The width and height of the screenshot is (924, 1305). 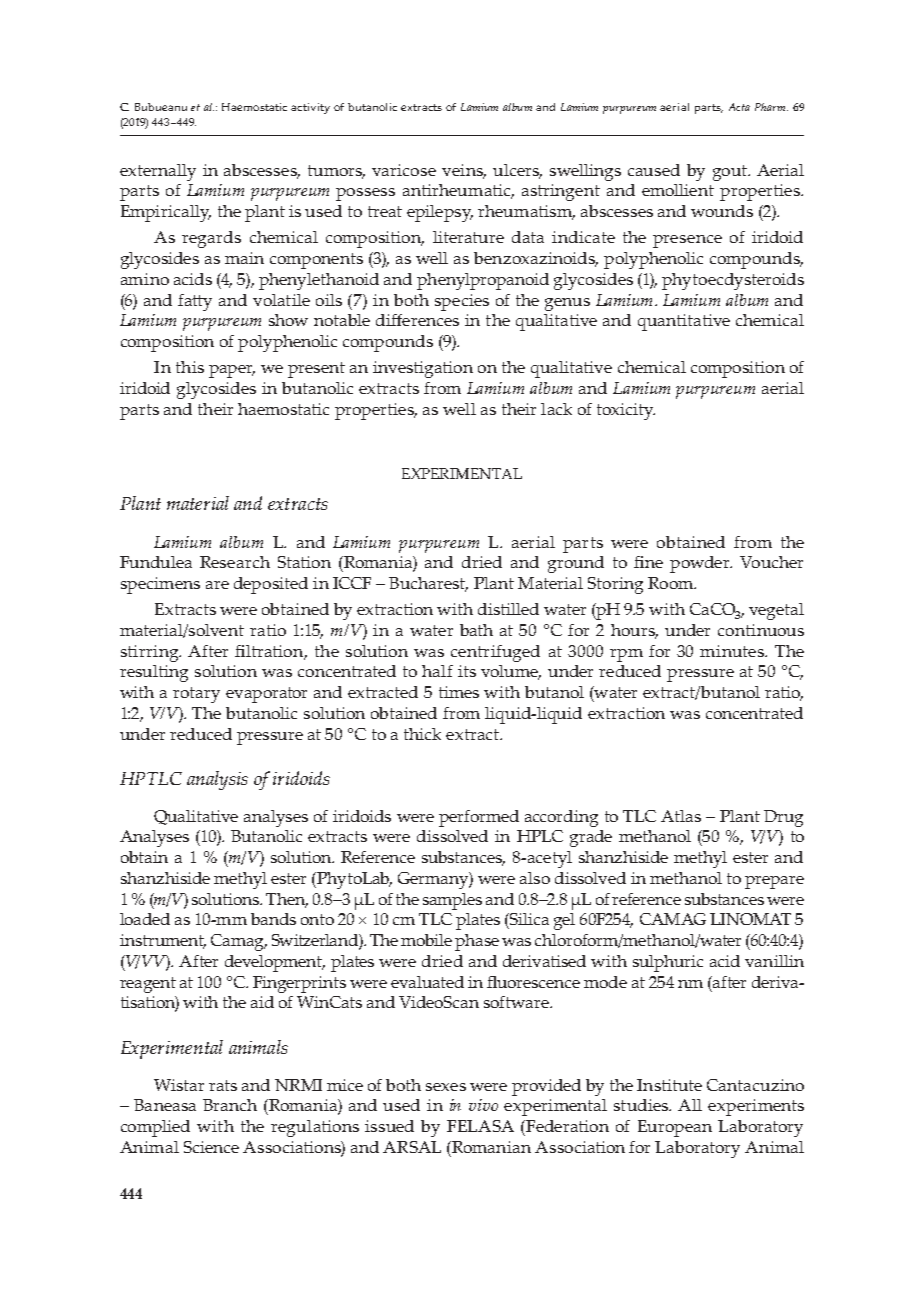 I want to click on deposited, so click(x=271, y=585).
